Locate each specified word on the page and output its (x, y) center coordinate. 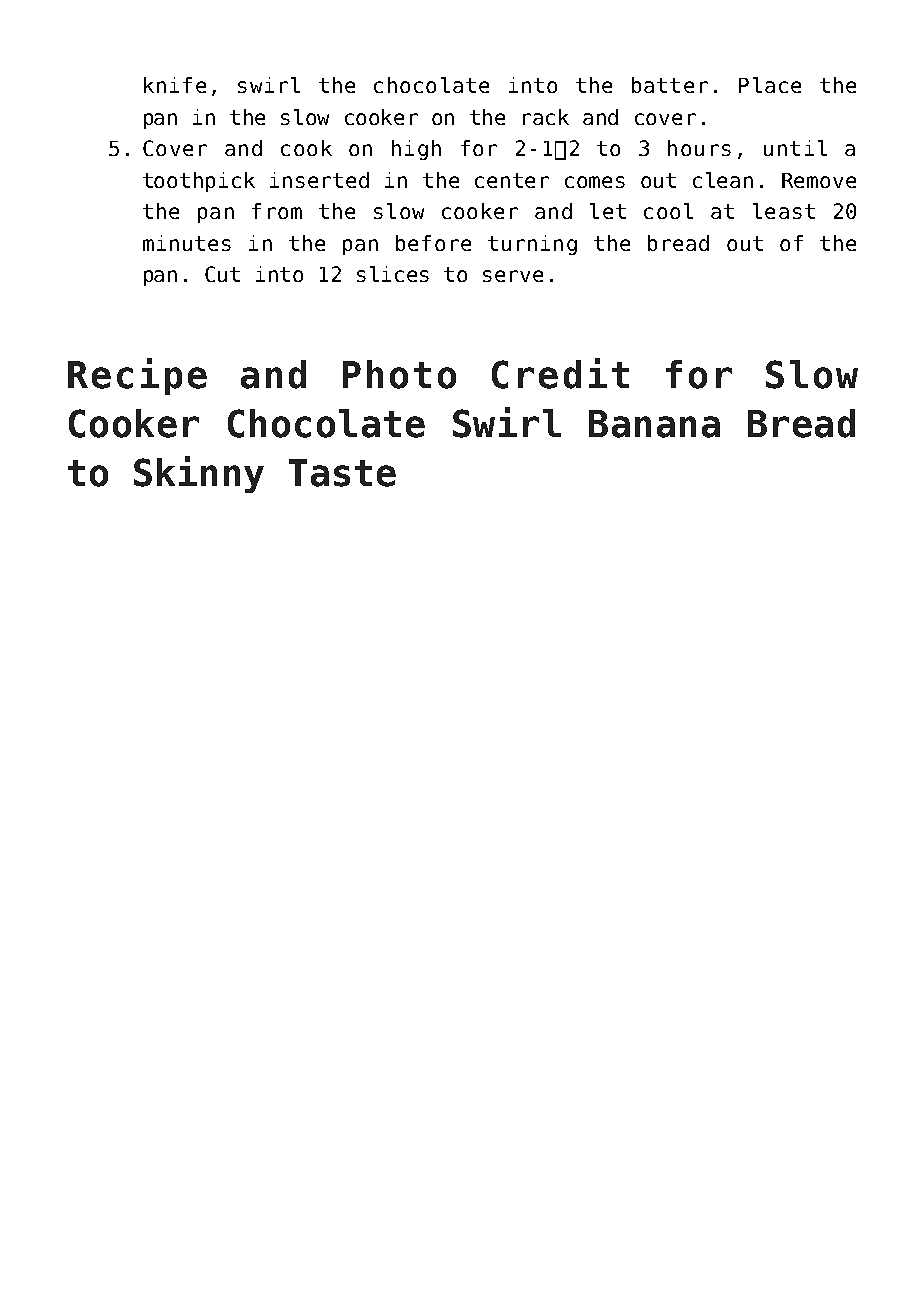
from (277, 211)
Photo (399, 374)
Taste (342, 473)
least (784, 211)
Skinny (199, 474)
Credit (560, 373)
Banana (654, 424)
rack (546, 117)
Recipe (137, 376)
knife (175, 85)
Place (770, 85)
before (433, 243)
